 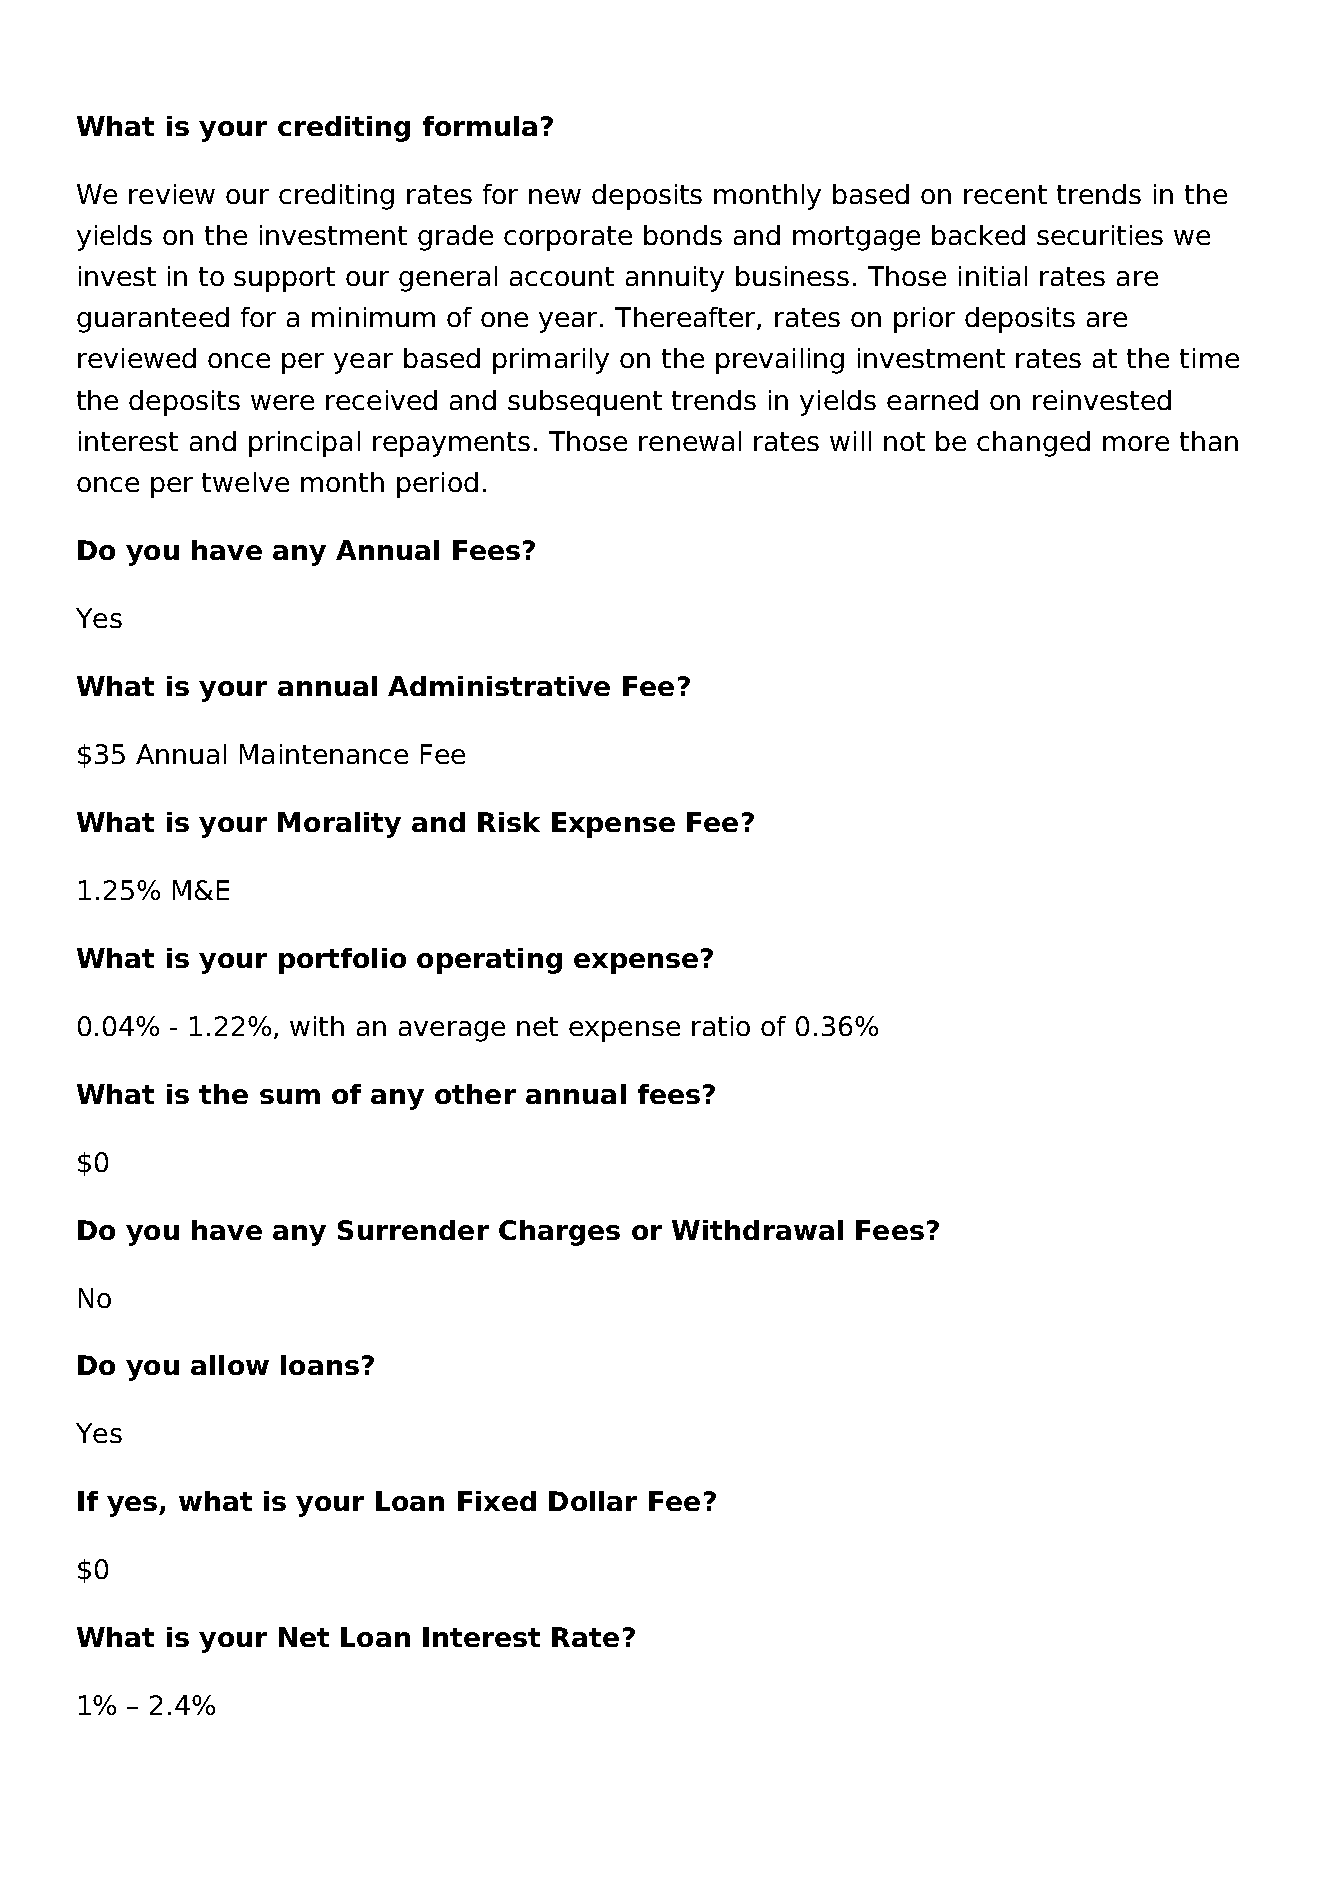 I want to click on Risk, so click(x=509, y=822).
